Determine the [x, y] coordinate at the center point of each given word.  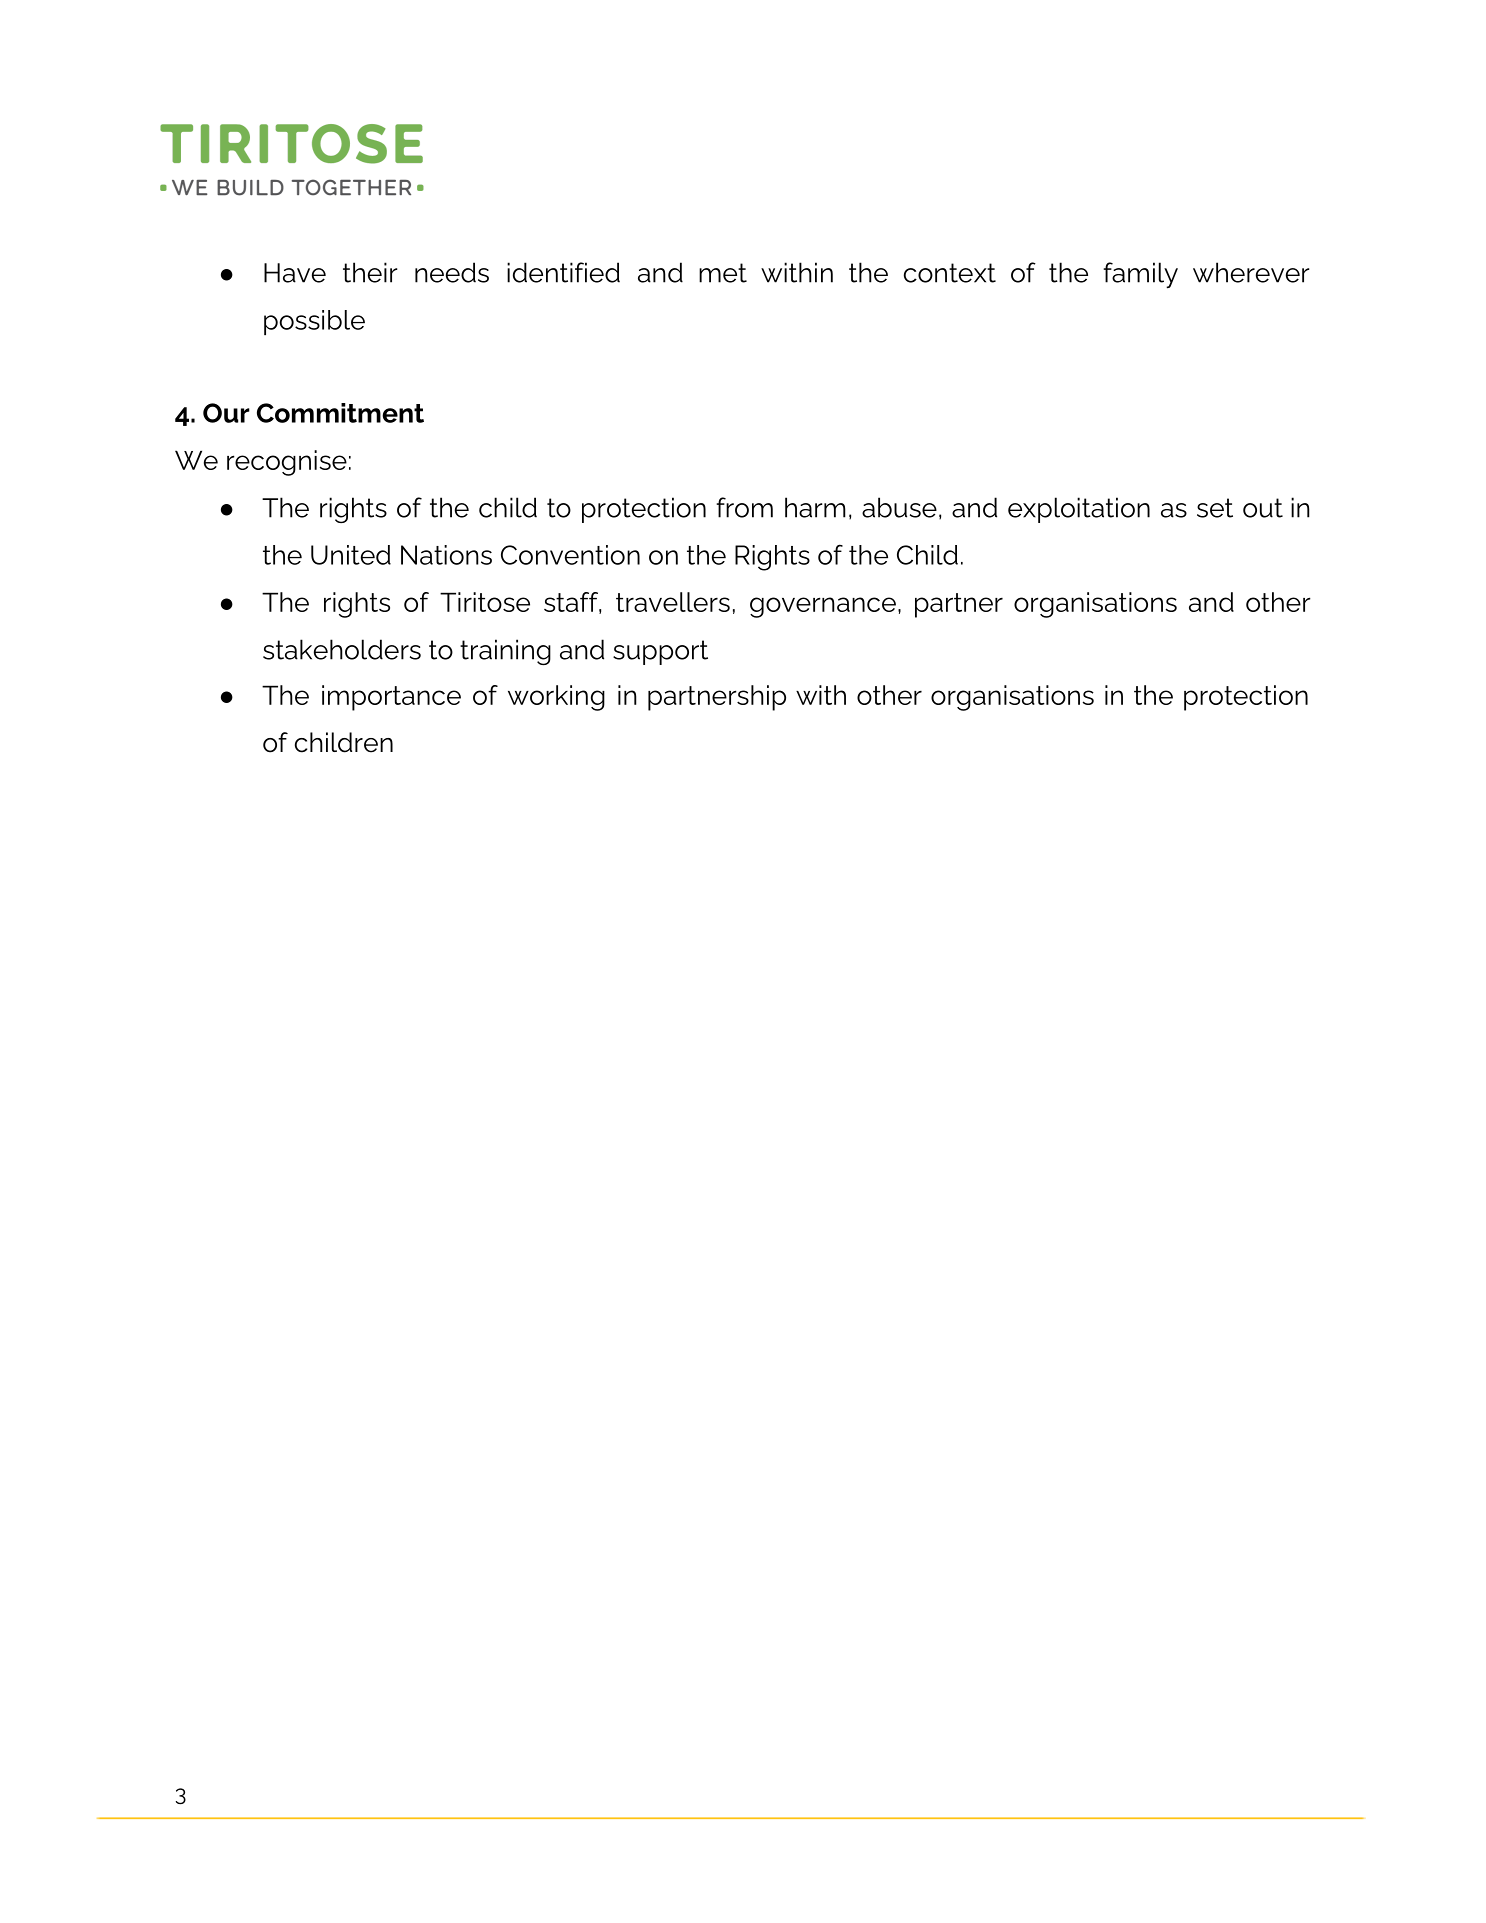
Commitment [340, 413]
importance [391, 698]
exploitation [1079, 510]
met [723, 273]
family [1140, 275]
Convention [570, 555]
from [744, 507]
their [370, 272]
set [1215, 508]
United [351, 555]
